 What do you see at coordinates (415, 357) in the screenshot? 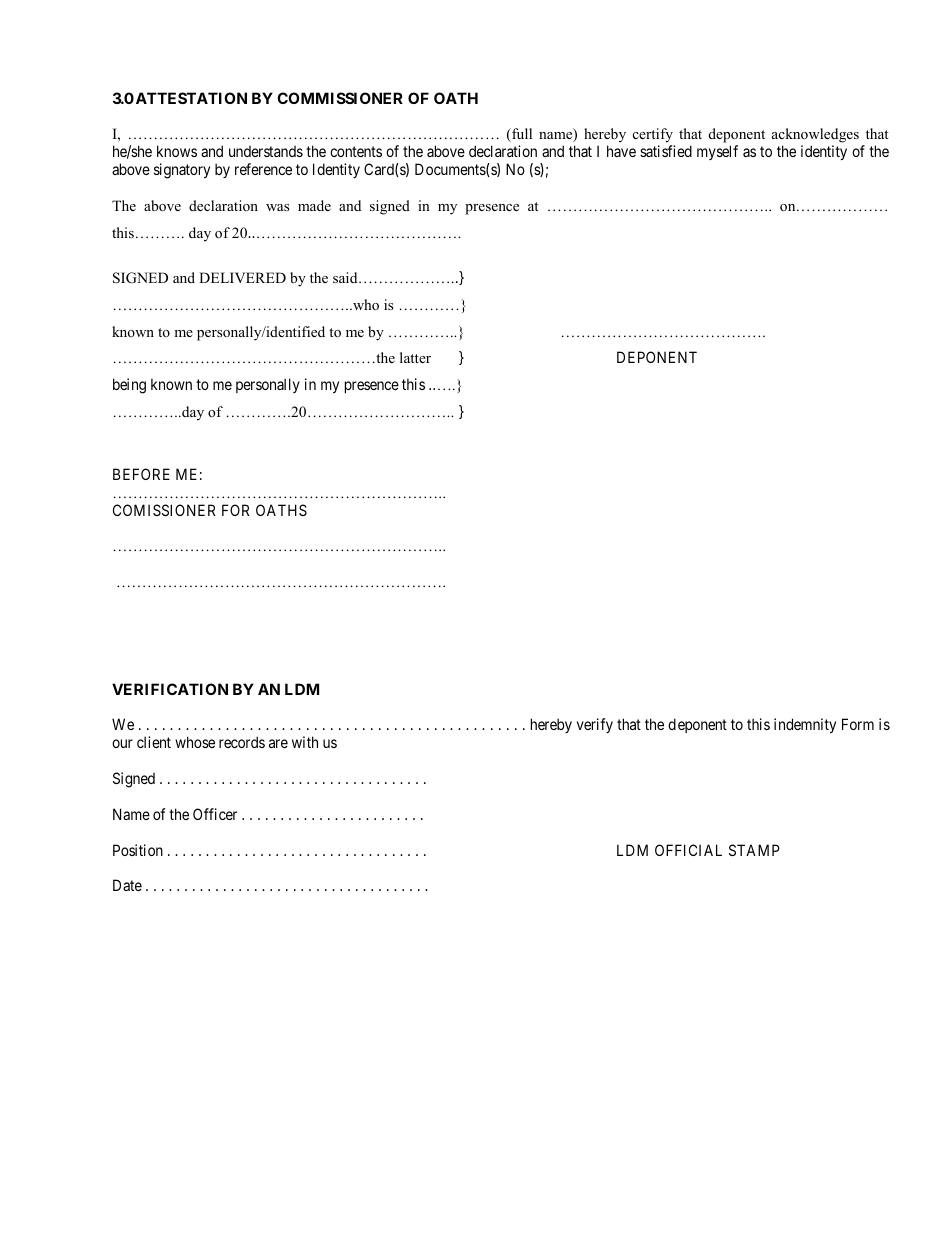
I see `latter` at bounding box center [415, 357].
